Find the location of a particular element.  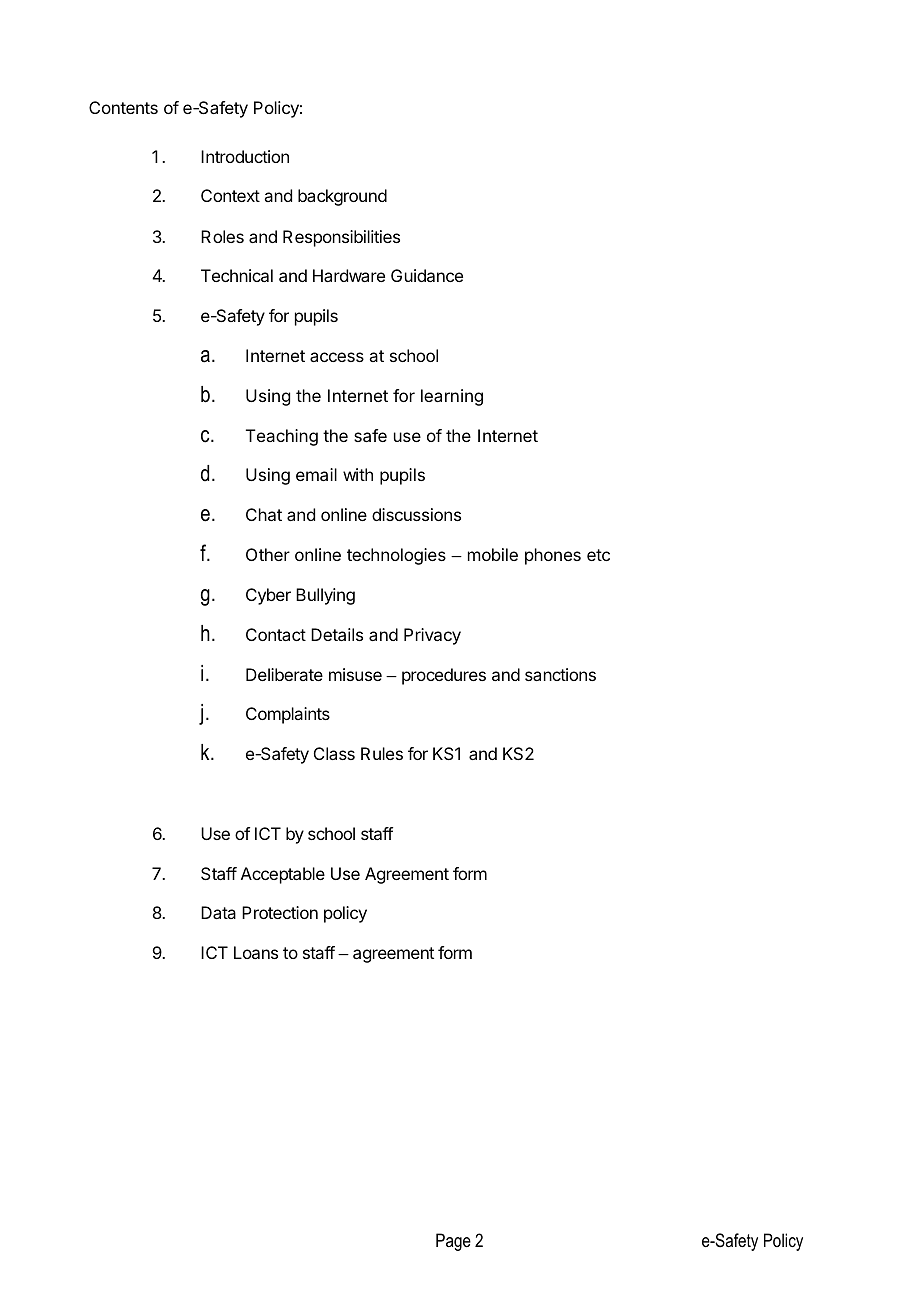

Acceptable is located at coordinates (283, 875).
